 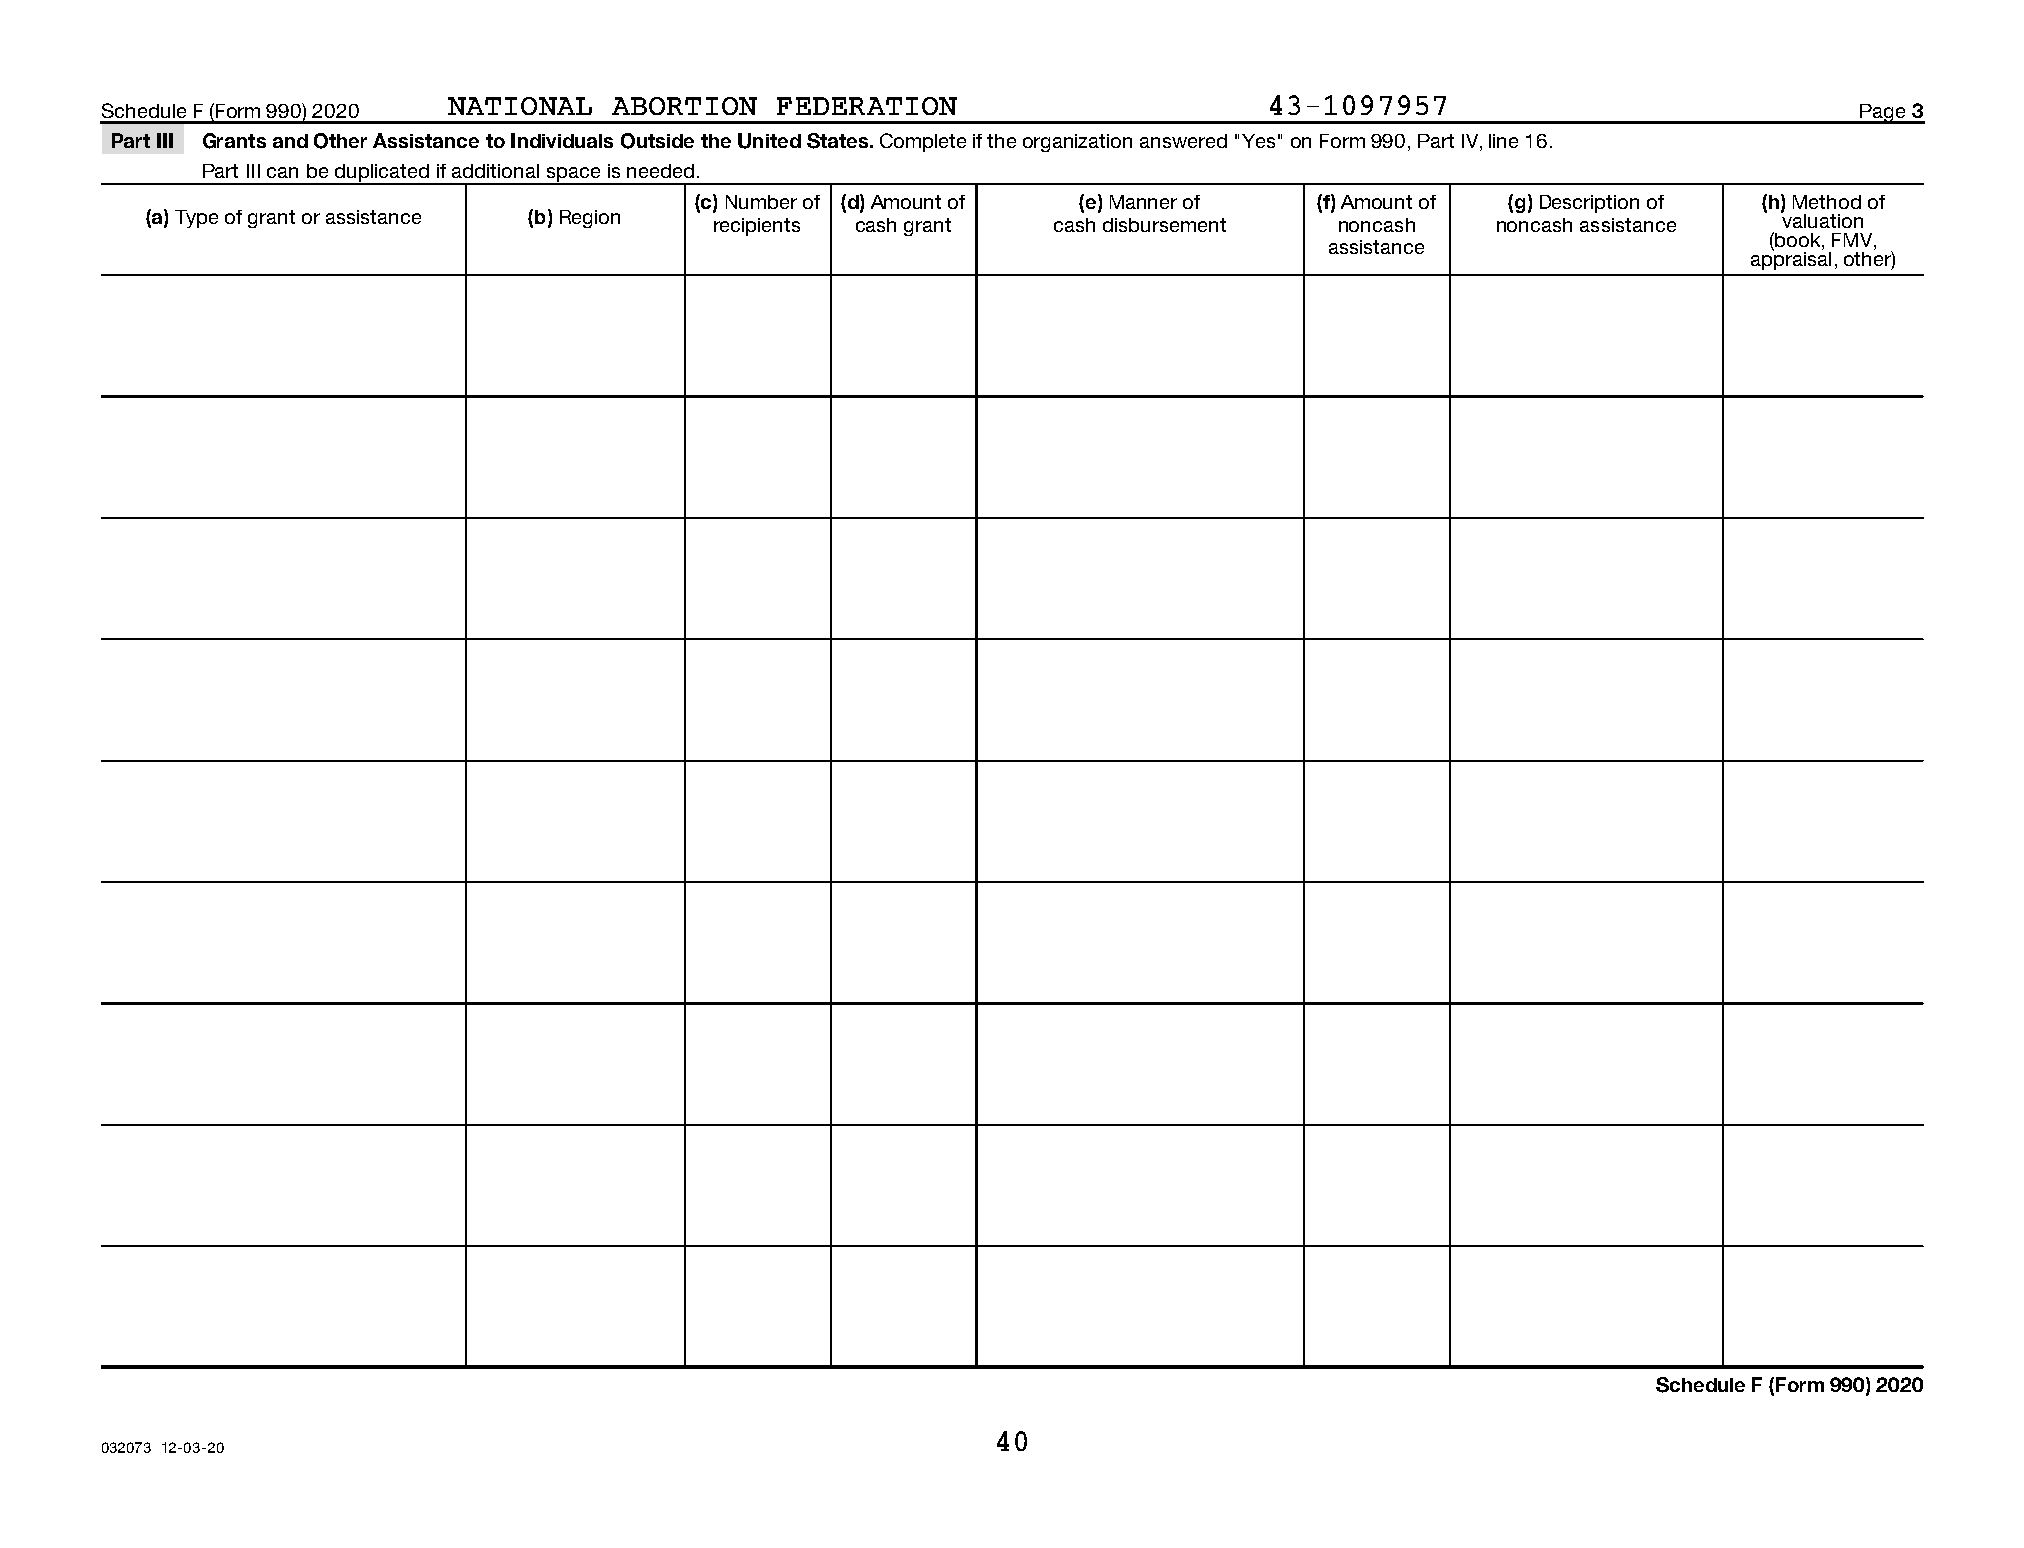 I want to click on Page, so click(x=1883, y=114).
